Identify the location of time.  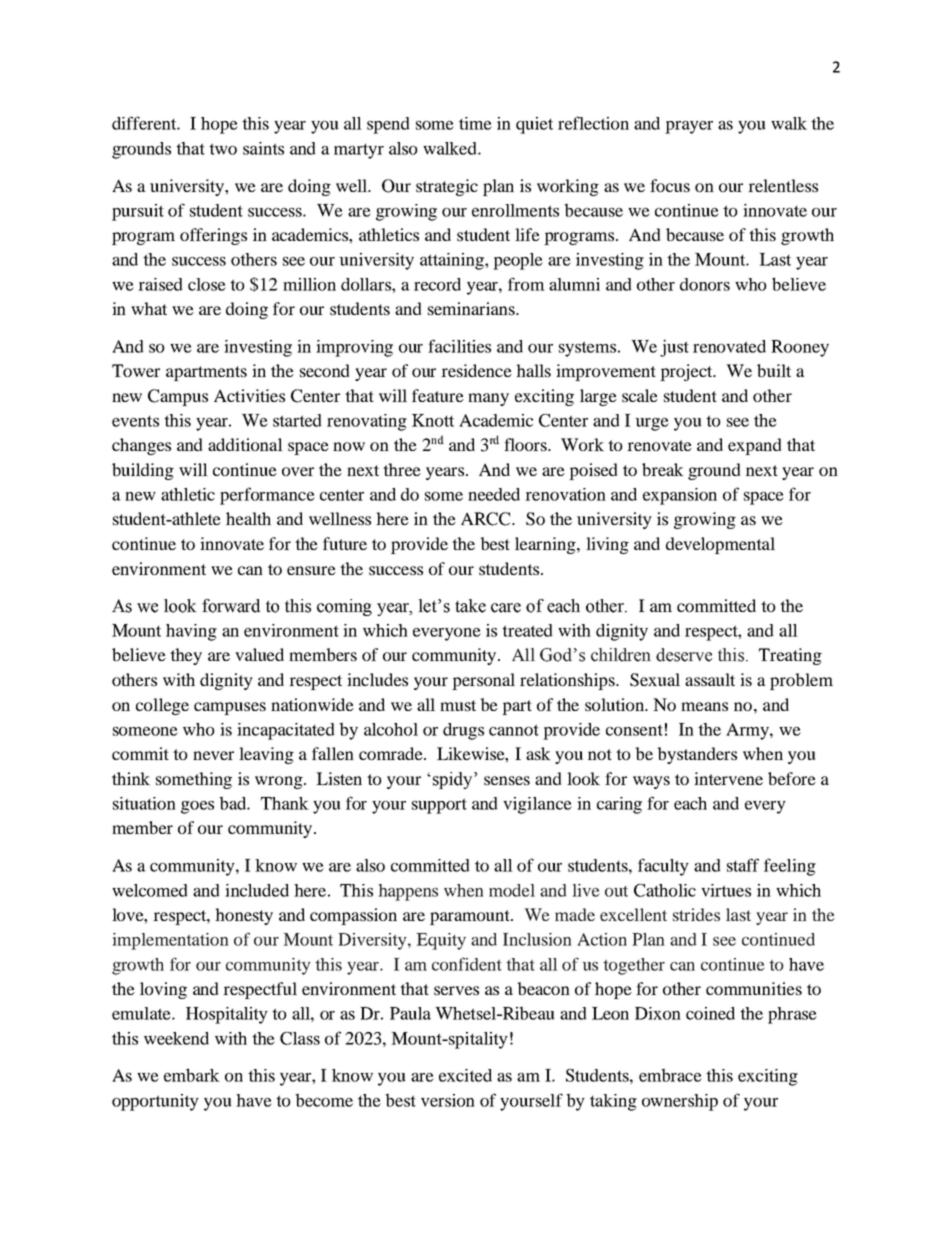
(475, 123).
